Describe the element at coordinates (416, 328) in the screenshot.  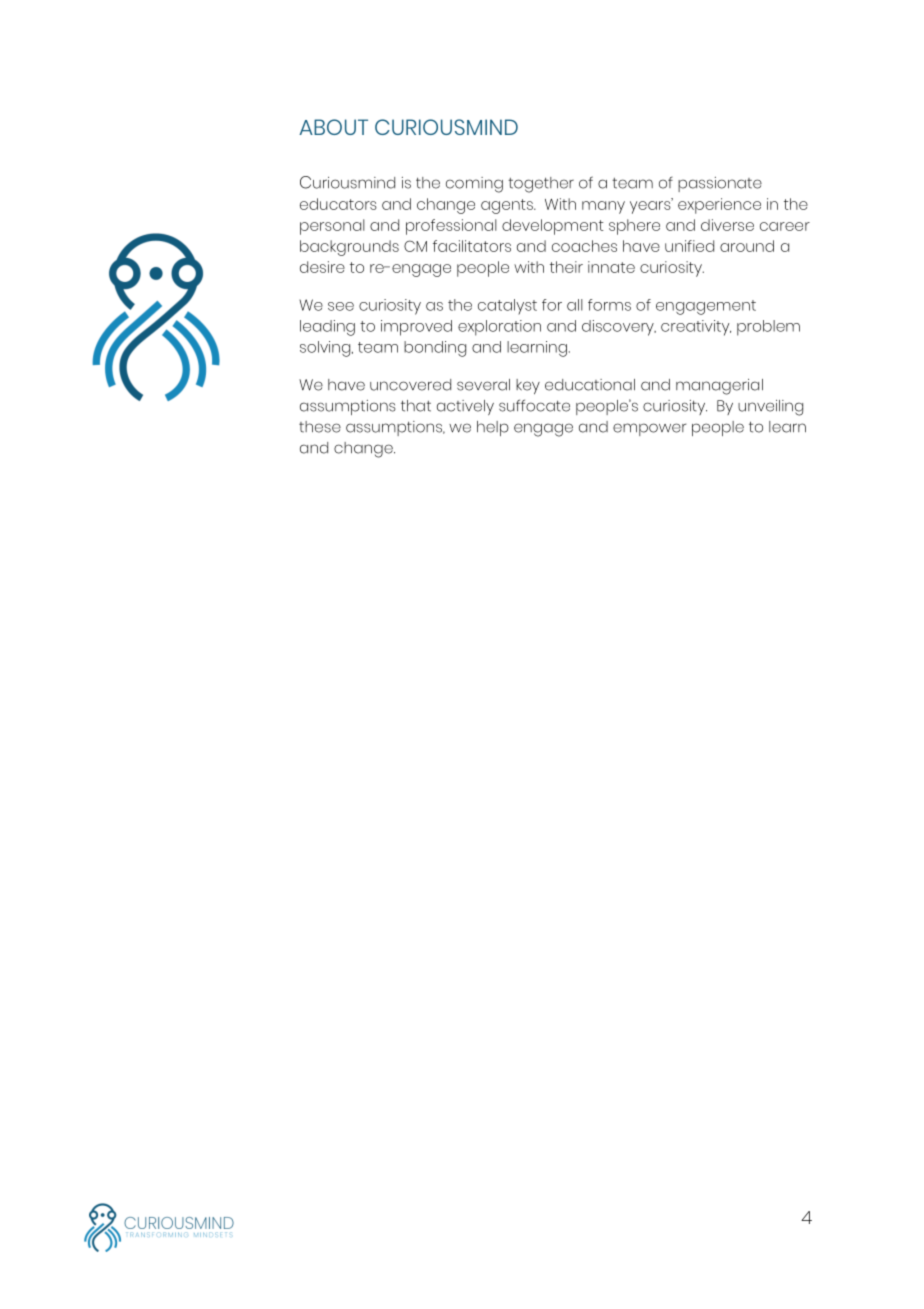
I see `improved` at that location.
